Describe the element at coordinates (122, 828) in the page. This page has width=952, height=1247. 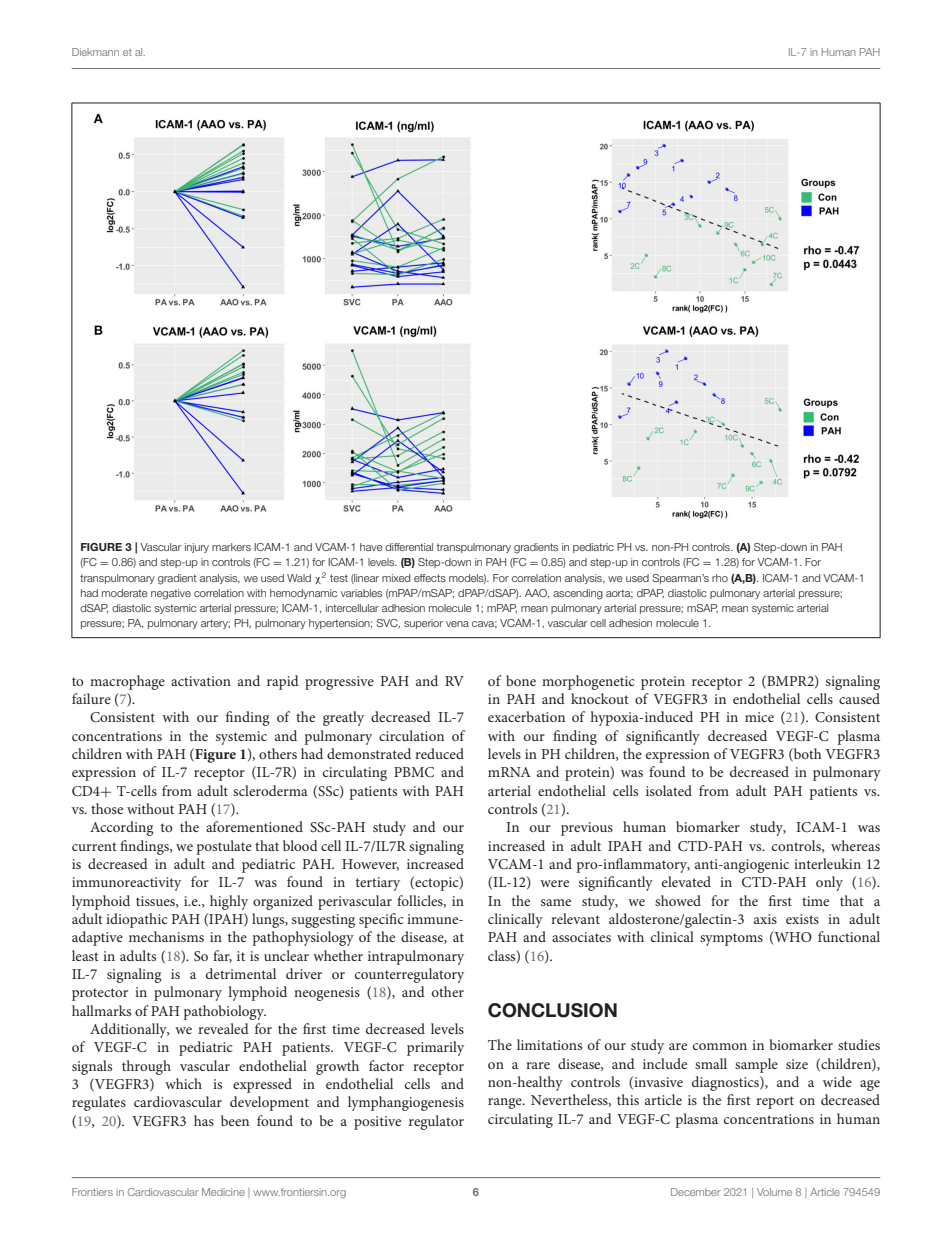
I see `According` at that location.
